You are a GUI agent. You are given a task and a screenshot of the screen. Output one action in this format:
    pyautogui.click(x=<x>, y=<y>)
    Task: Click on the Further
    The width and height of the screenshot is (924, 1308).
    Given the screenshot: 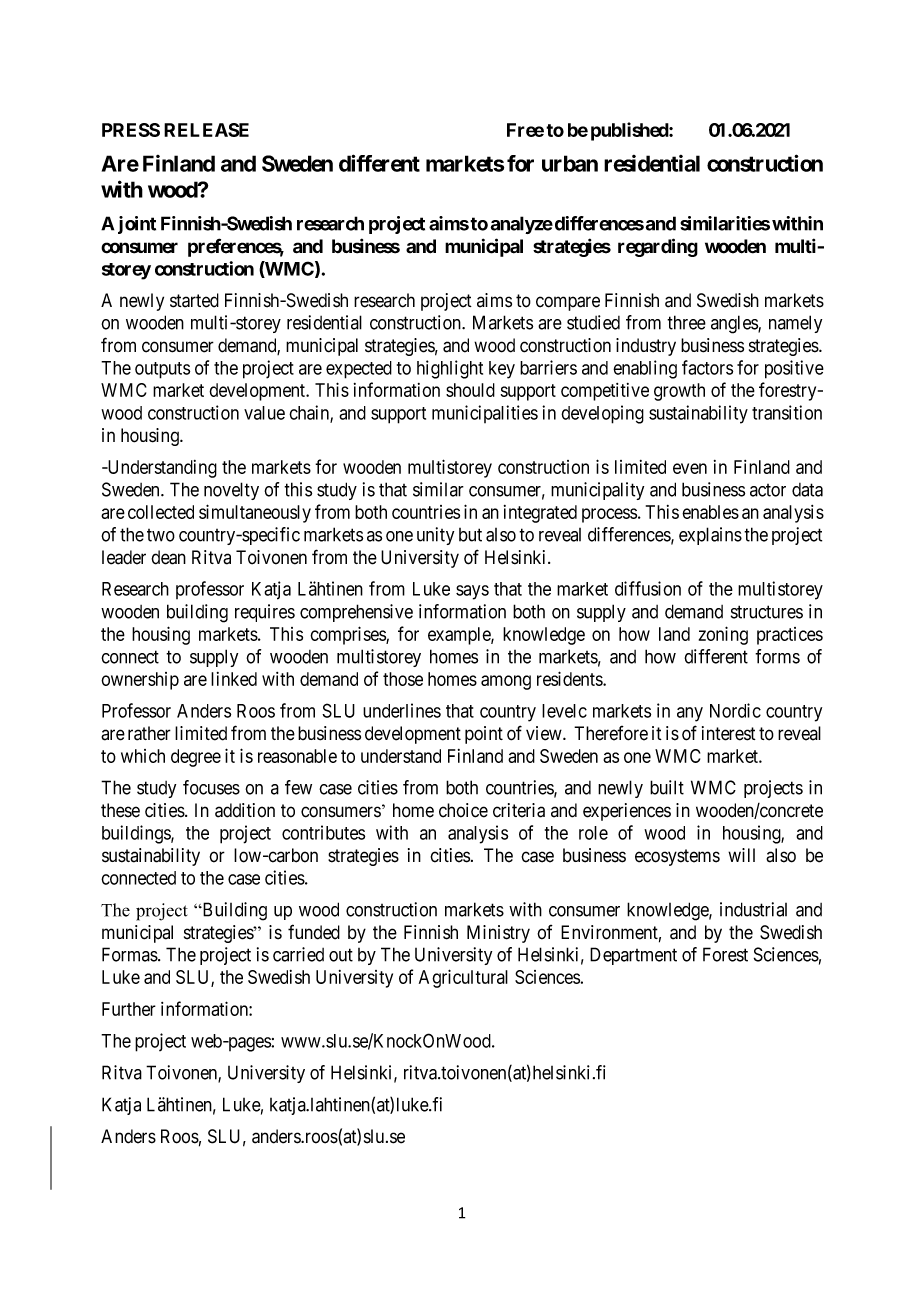 What is the action you would take?
    pyautogui.click(x=129, y=1009)
